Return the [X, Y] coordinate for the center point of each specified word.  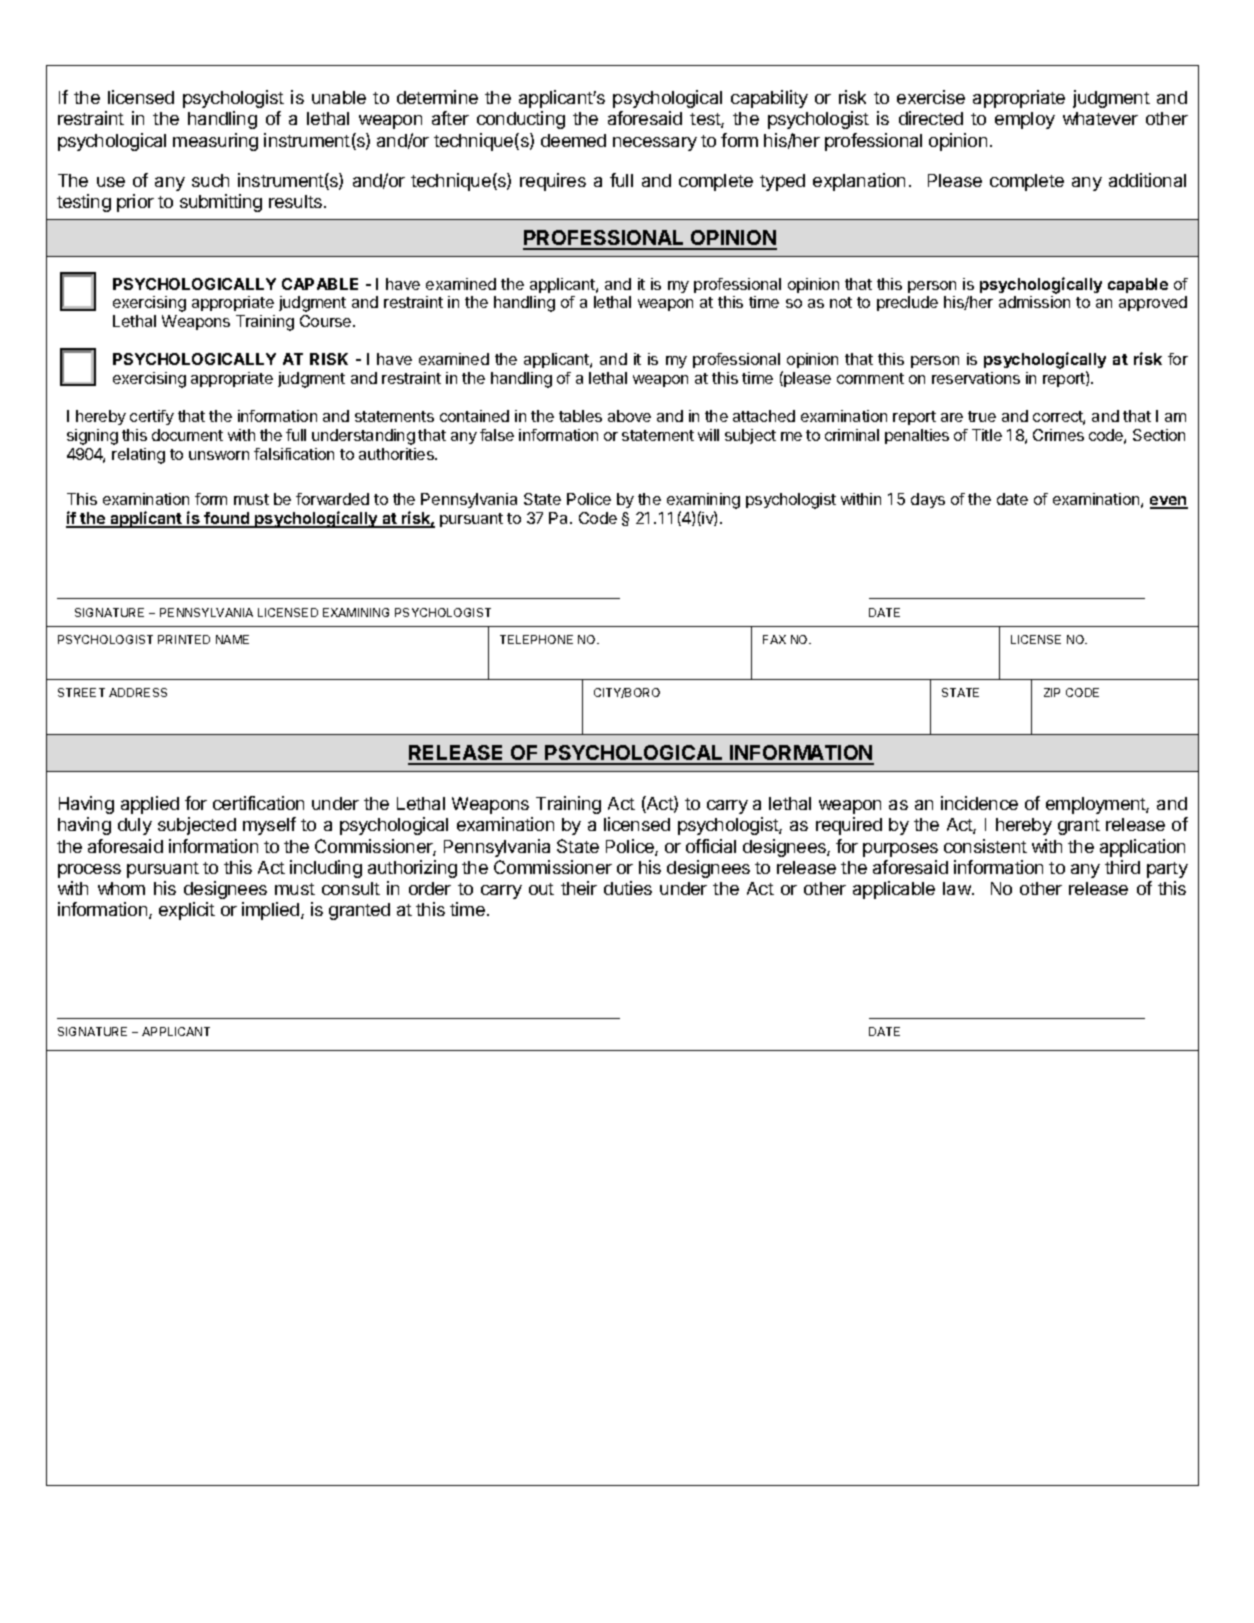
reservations [976, 378]
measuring [215, 142]
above [629, 416]
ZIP [1052, 692]
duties [628, 888]
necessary [655, 144]
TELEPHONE [536, 639]
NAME [232, 639]
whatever [1100, 118]
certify [152, 417]
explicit [187, 911]
